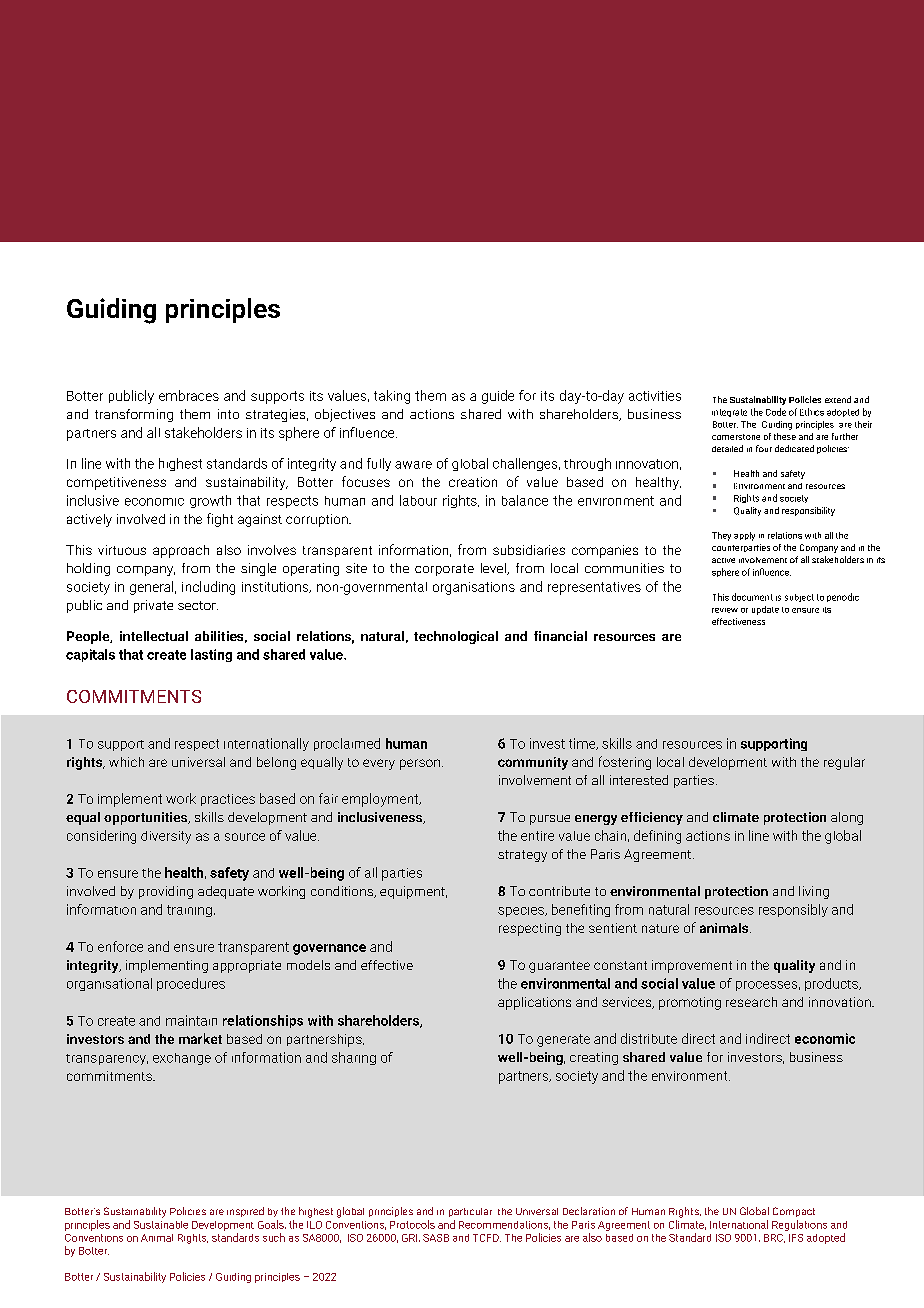 The width and height of the page is (924, 1308). I want to click on opportunities, so click(147, 818).
